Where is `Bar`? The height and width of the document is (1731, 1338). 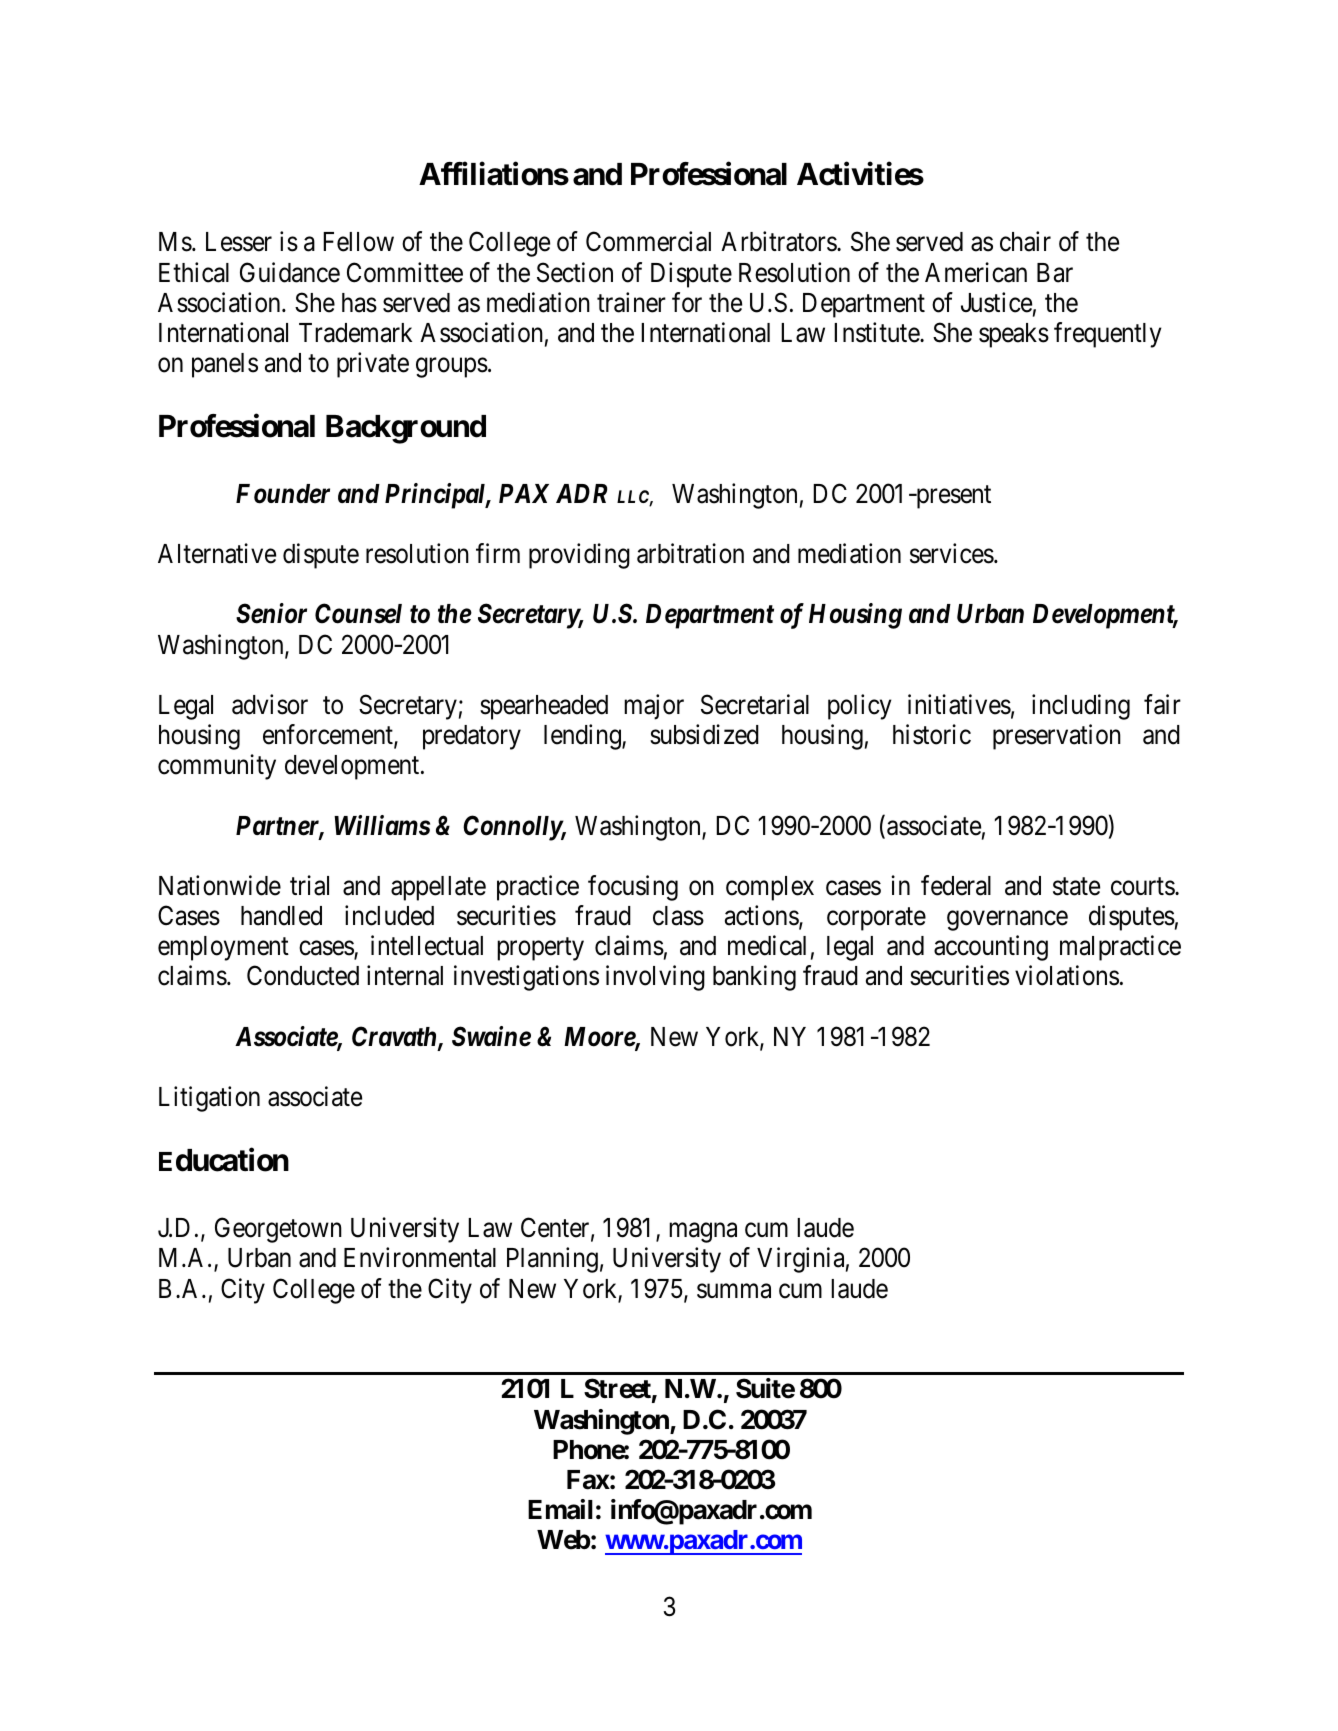
Bar is located at coordinates (1055, 273).
